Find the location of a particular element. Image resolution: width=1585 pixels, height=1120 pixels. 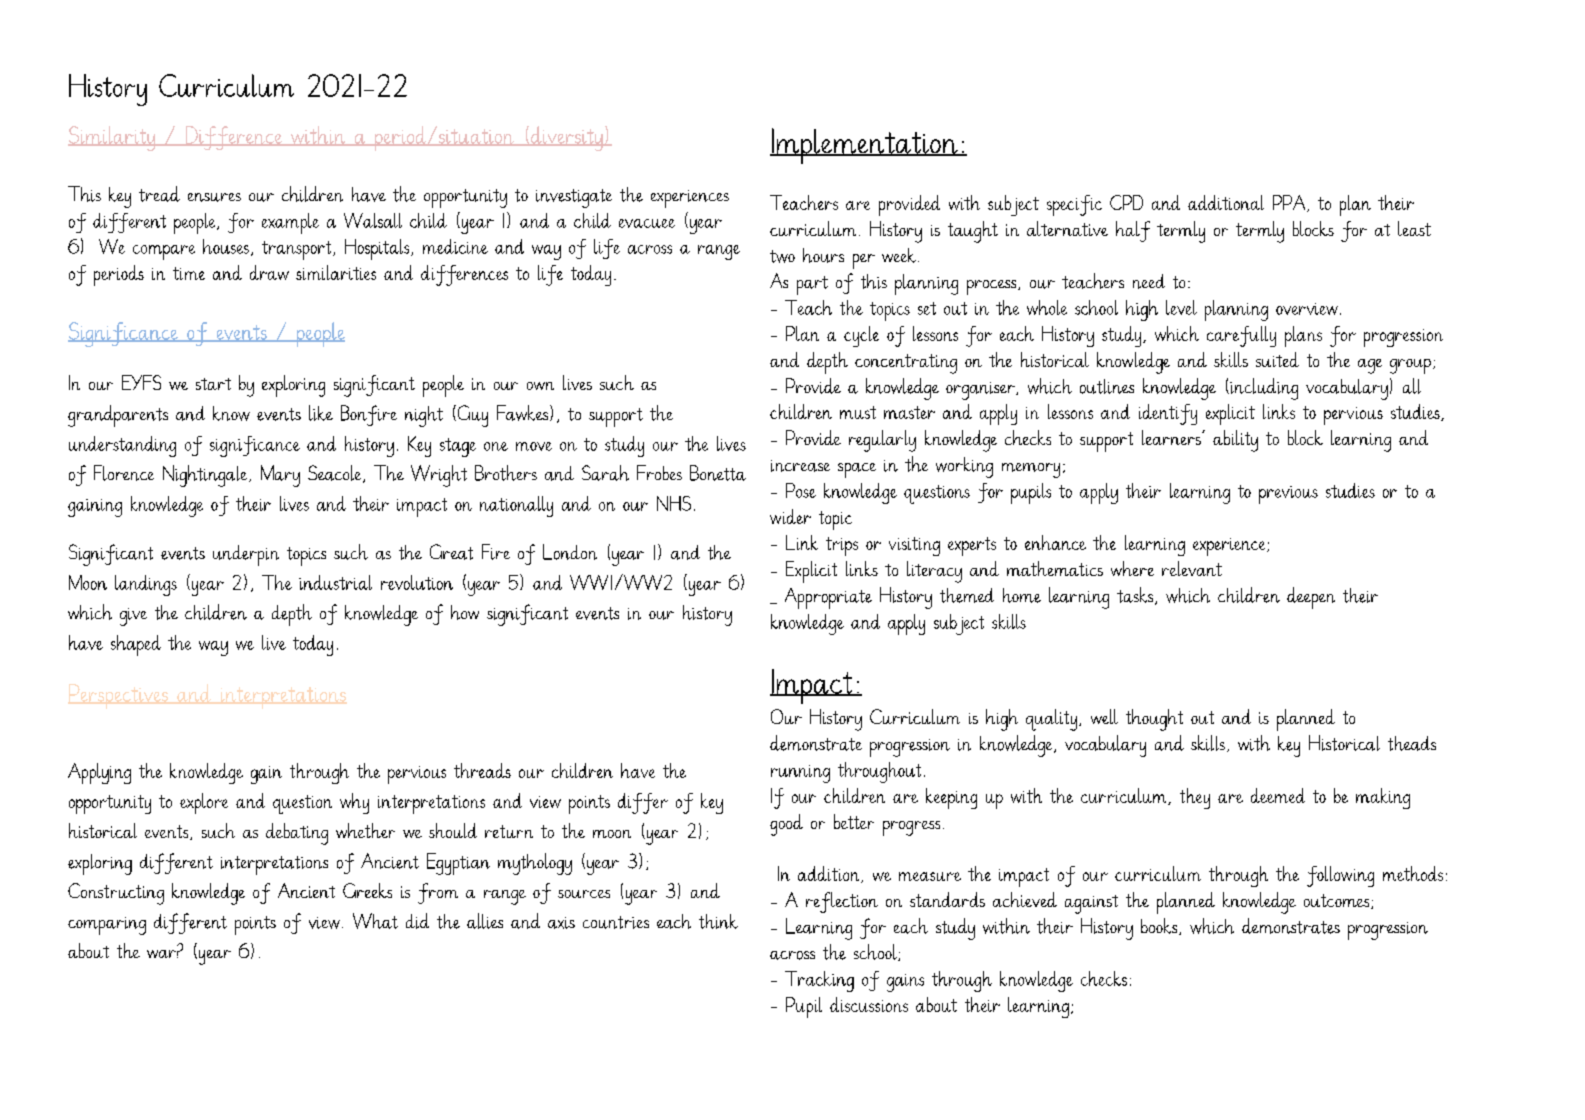

PPA is located at coordinates (1290, 203).
